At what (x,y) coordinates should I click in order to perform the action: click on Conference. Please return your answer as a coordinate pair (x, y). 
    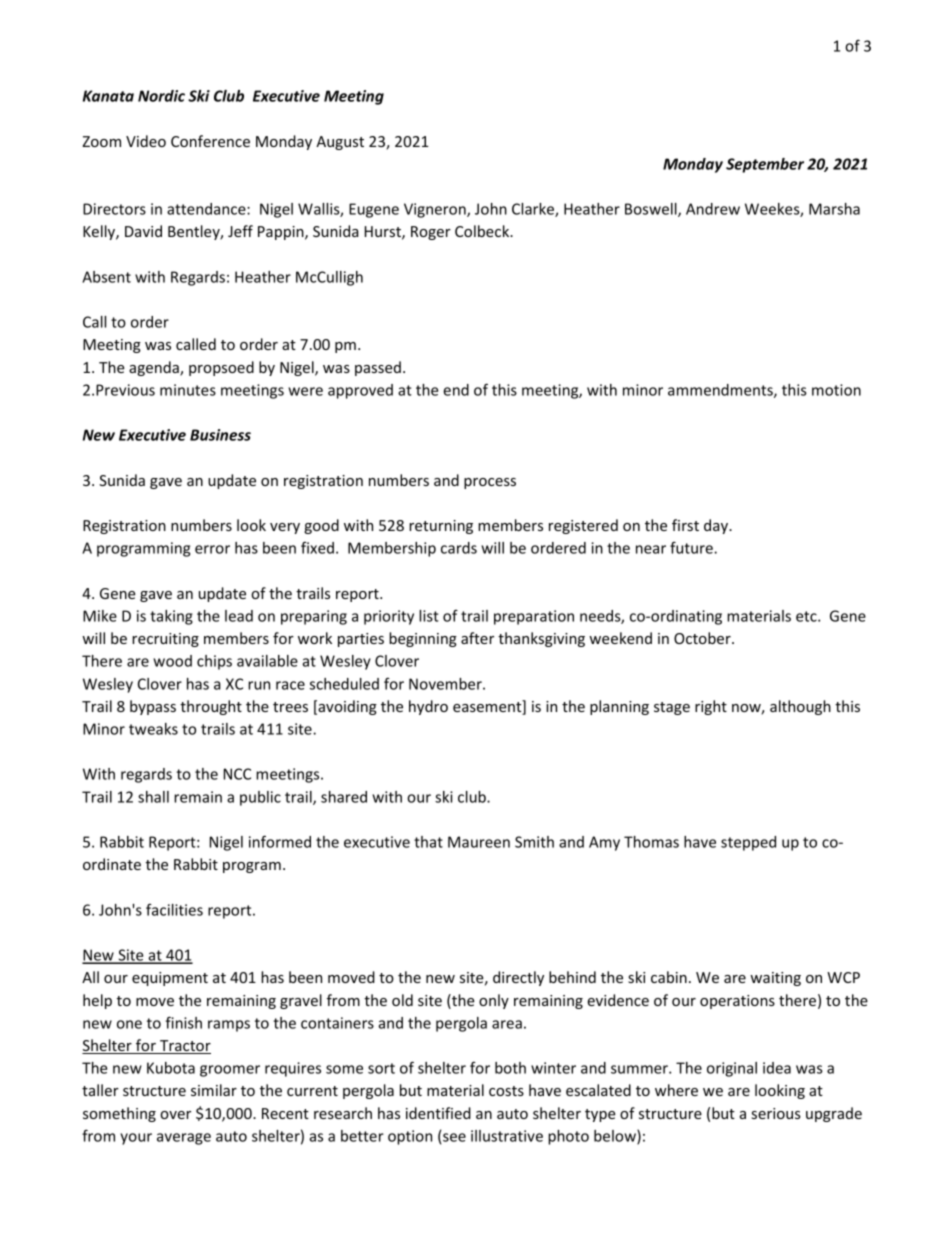
    Looking at the image, I should click on (210, 141).
